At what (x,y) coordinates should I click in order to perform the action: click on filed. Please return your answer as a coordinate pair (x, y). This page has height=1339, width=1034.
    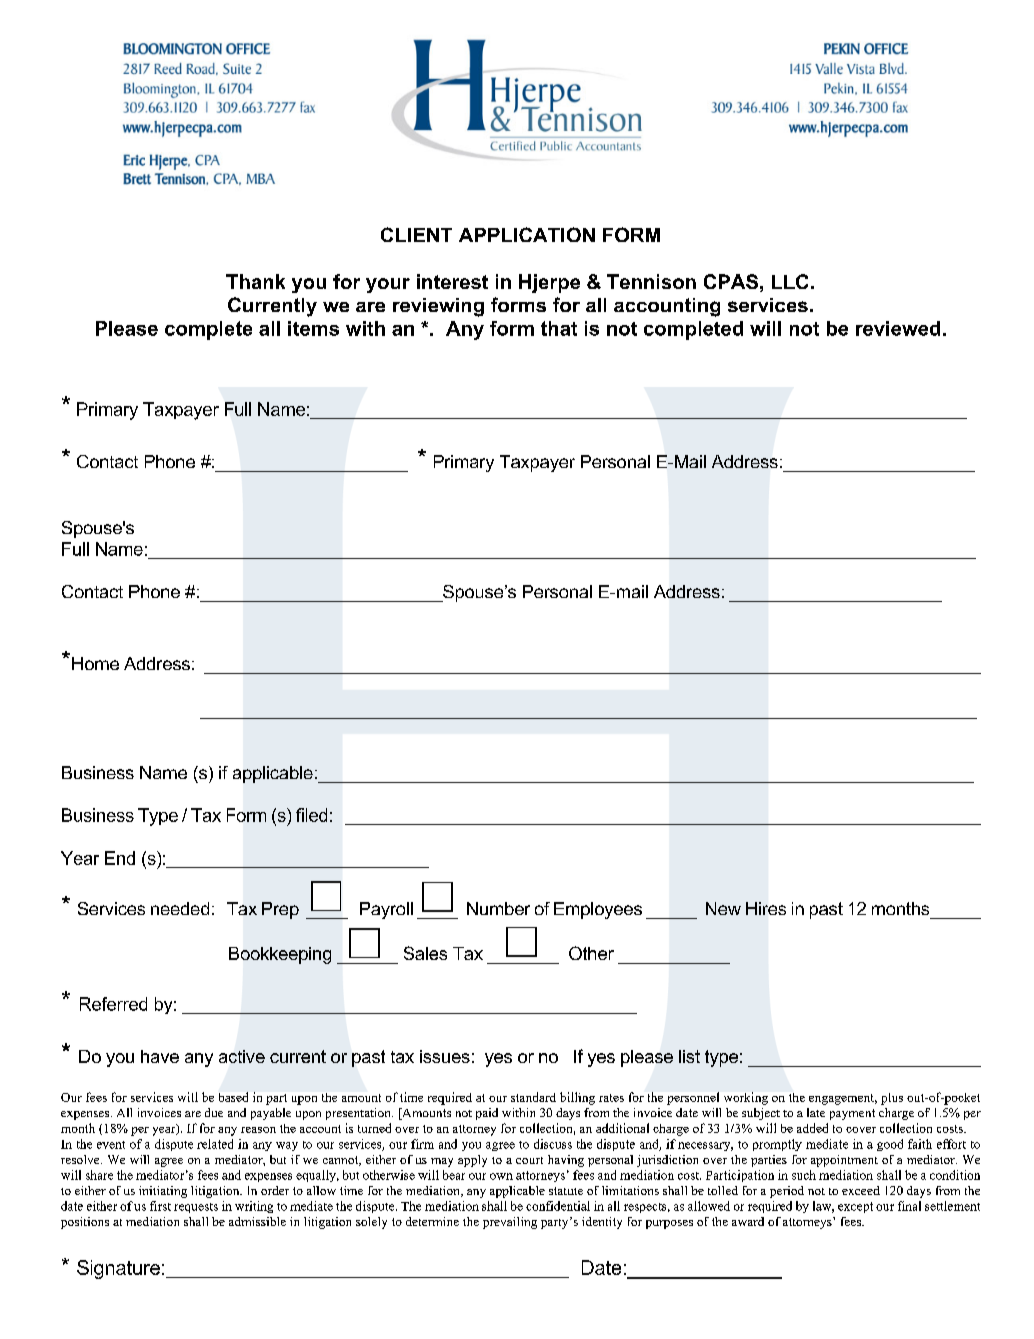
    Looking at the image, I should click on (311, 815).
